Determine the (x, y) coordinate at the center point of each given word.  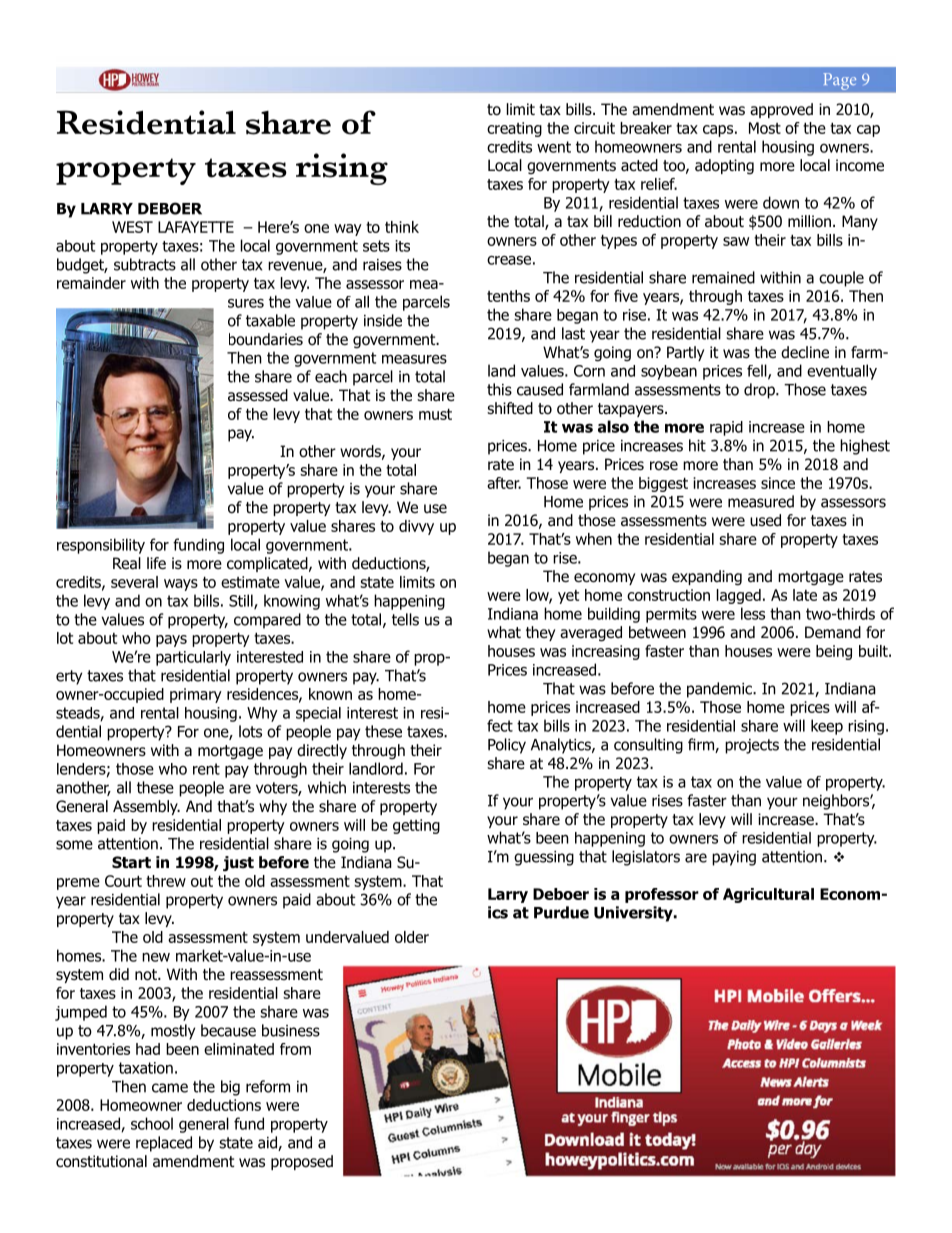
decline (805, 352)
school (152, 1123)
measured (761, 501)
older (412, 937)
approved (781, 110)
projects (752, 746)
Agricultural (768, 895)
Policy (507, 746)
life (156, 563)
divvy (416, 527)
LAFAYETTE (196, 227)
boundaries (266, 339)
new (156, 957)
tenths (508, 296)
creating (514, 129)
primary (196, 695)
